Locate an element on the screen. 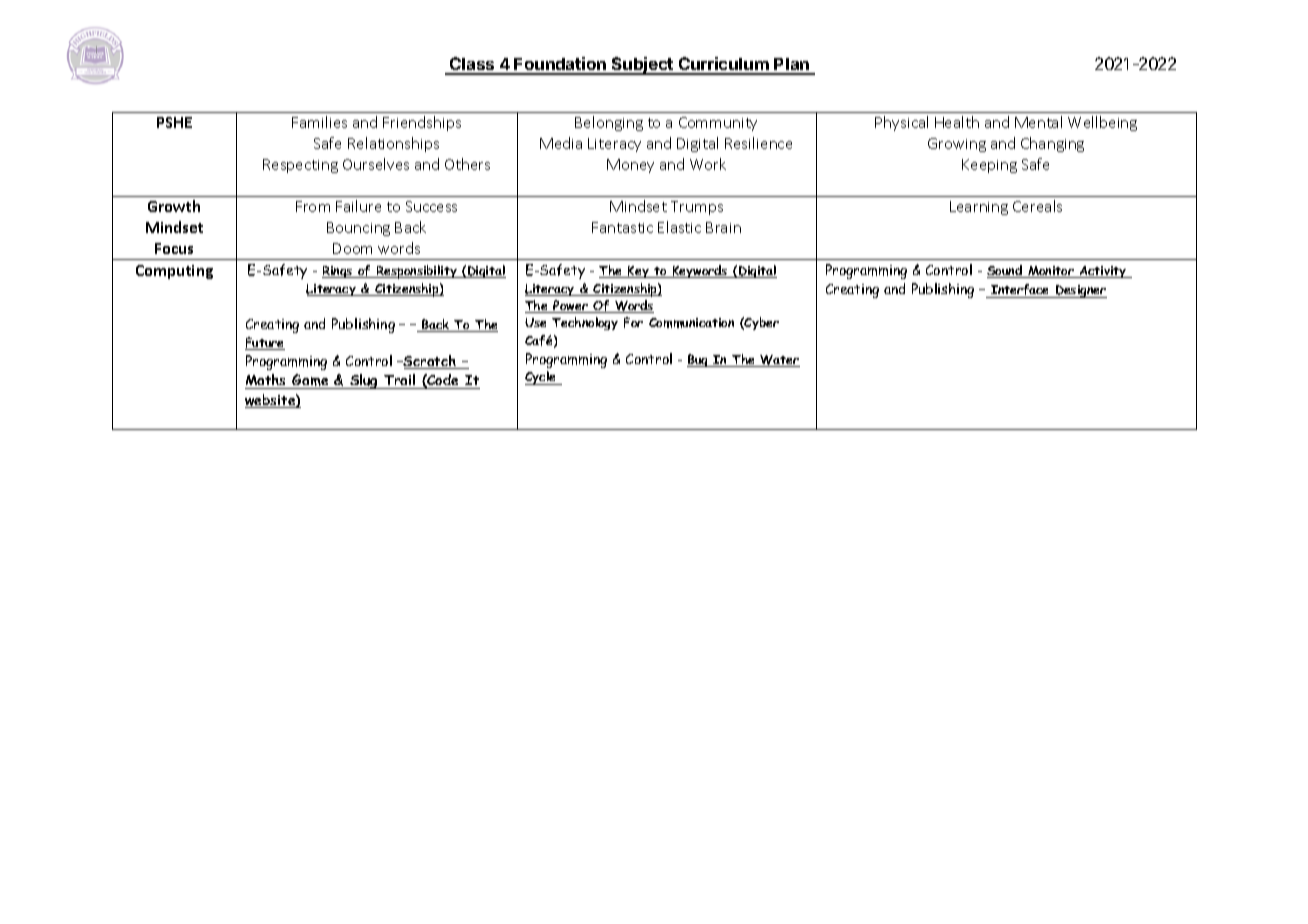  Bouncing is located at coordinates (358, 229).
